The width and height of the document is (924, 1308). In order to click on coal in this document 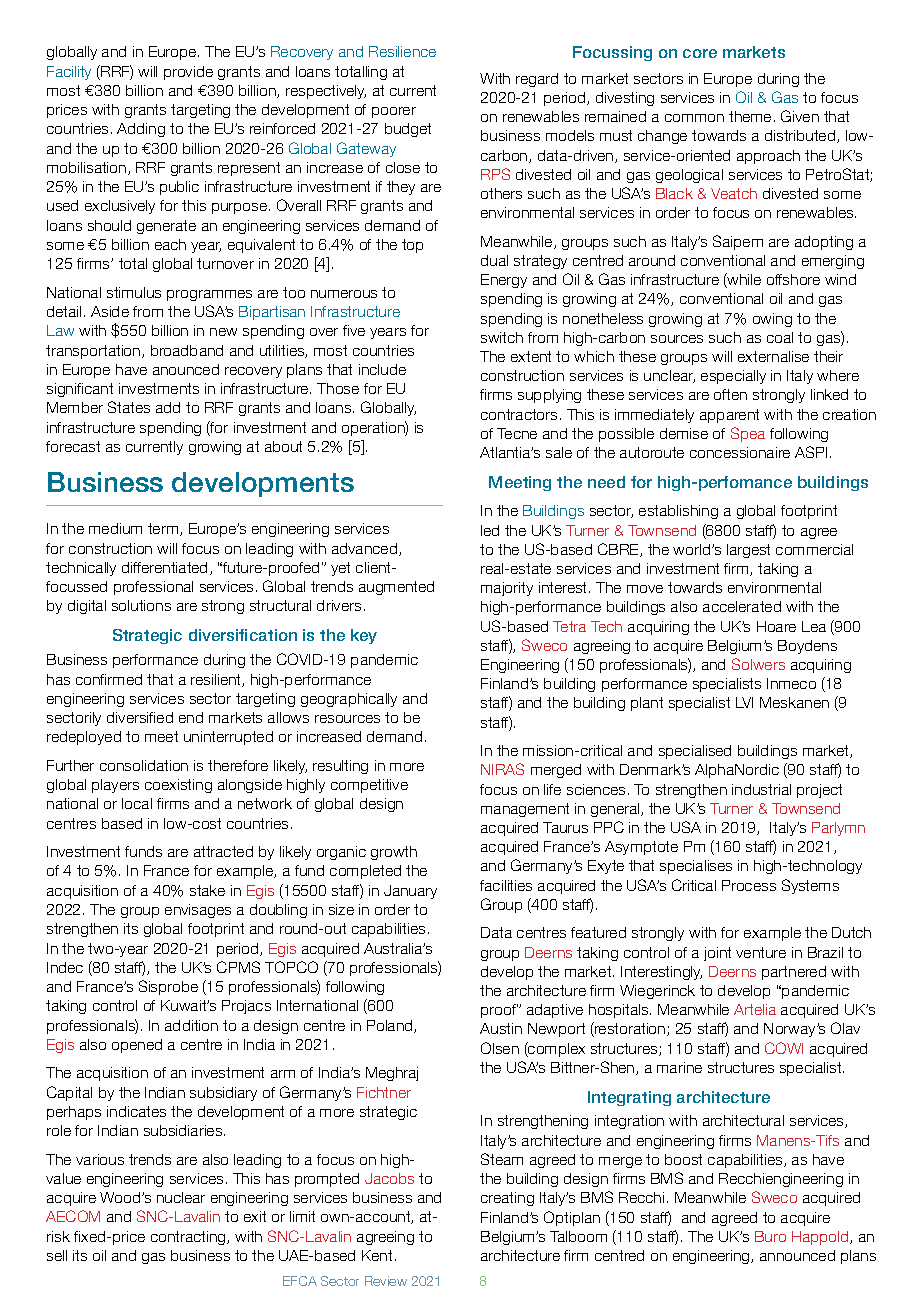, I will do `click(780, 337)`.
